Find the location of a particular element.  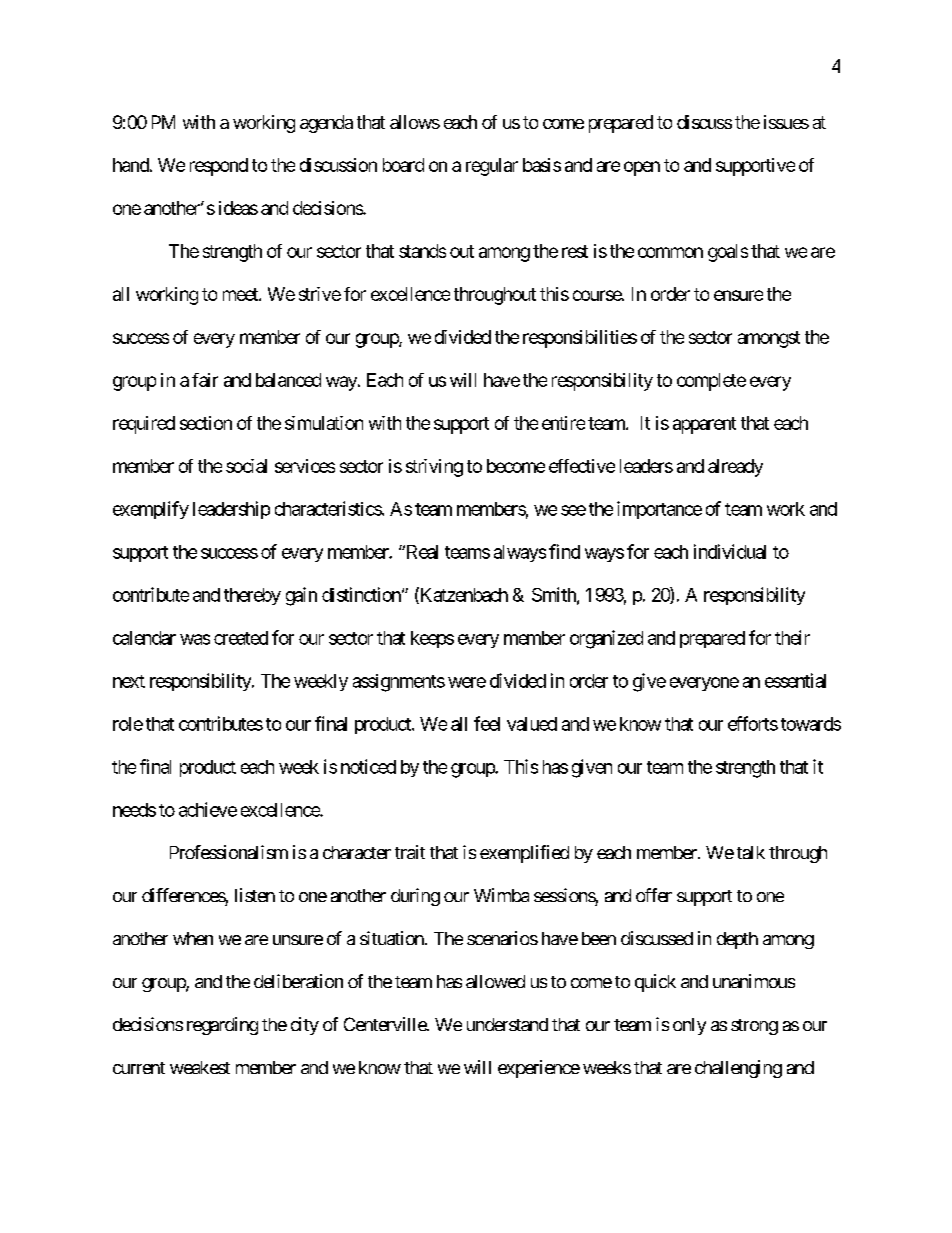

individual is located at coordinates (730, 551).
